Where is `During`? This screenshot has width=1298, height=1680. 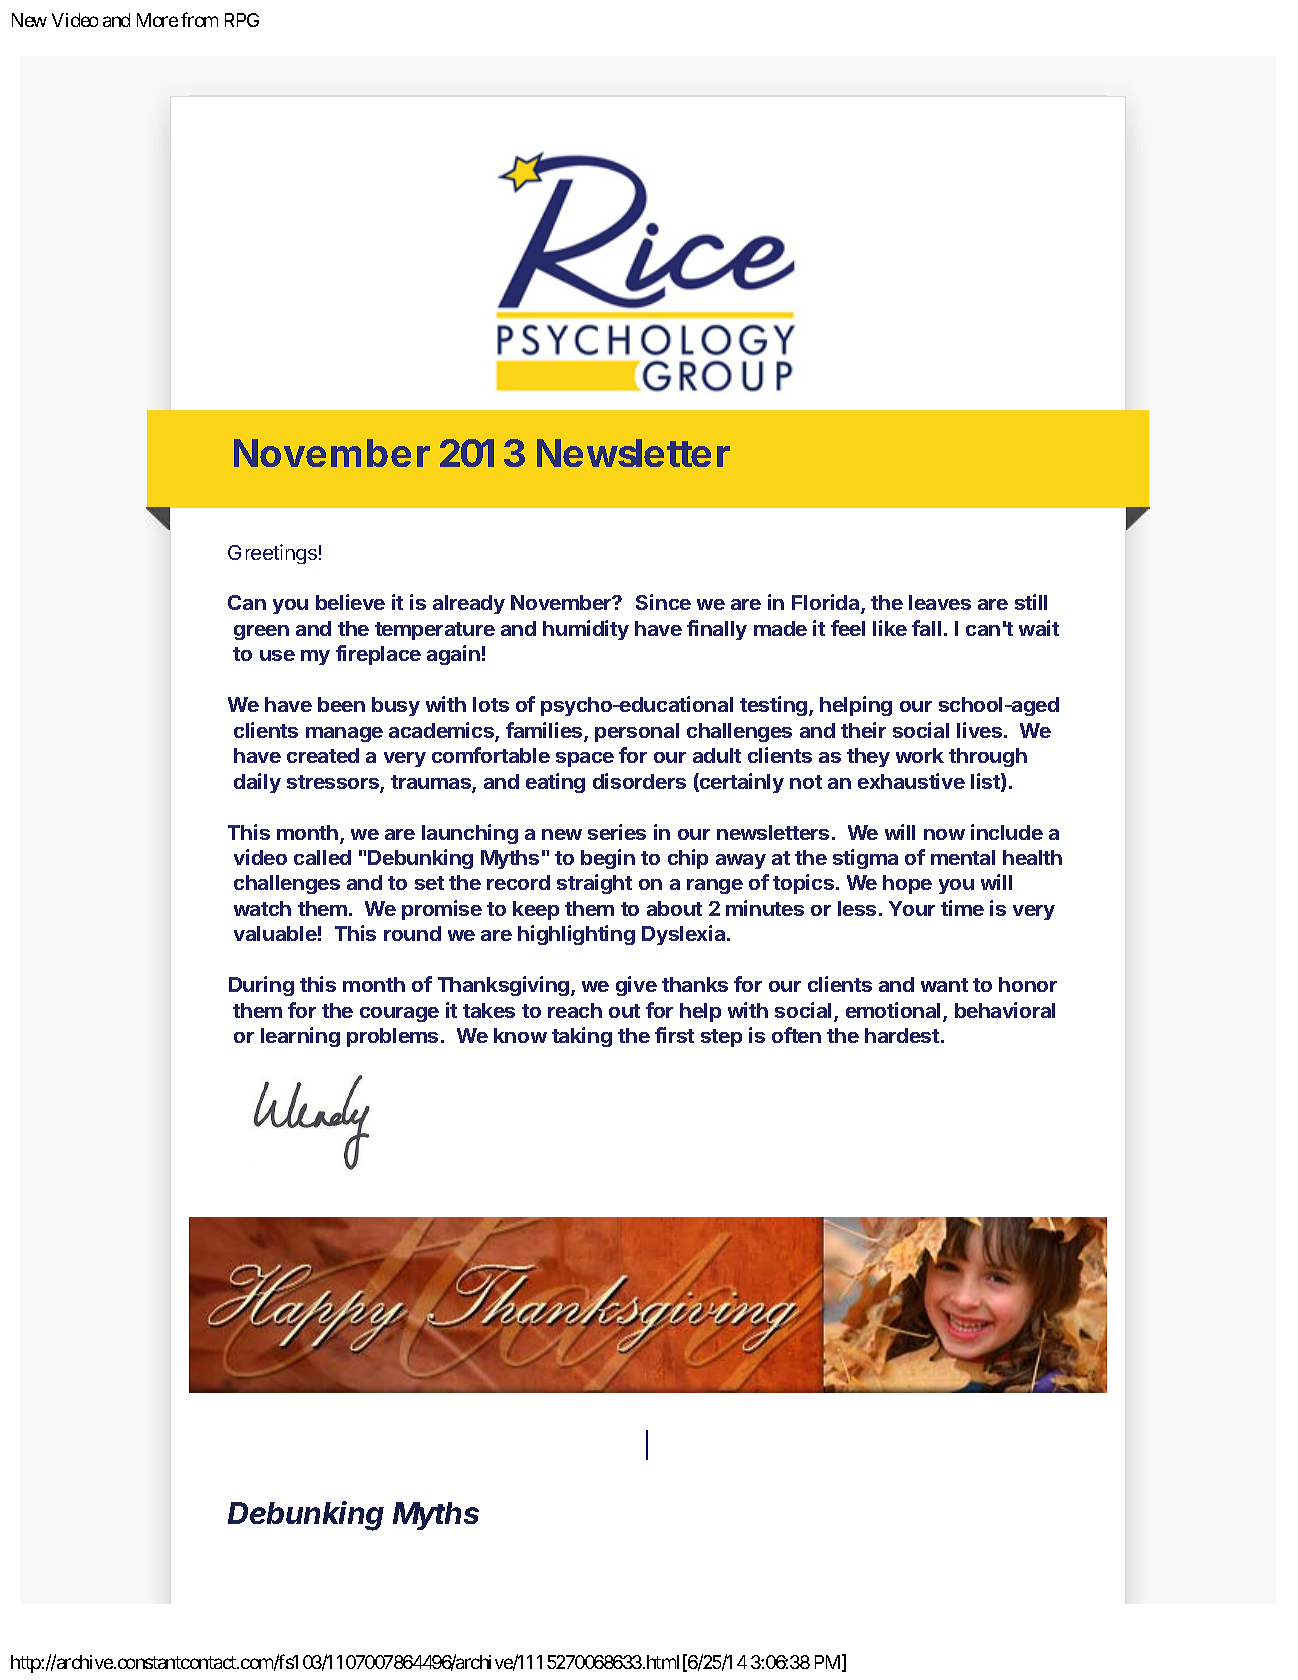
During is located at coordinates (261, 986).
